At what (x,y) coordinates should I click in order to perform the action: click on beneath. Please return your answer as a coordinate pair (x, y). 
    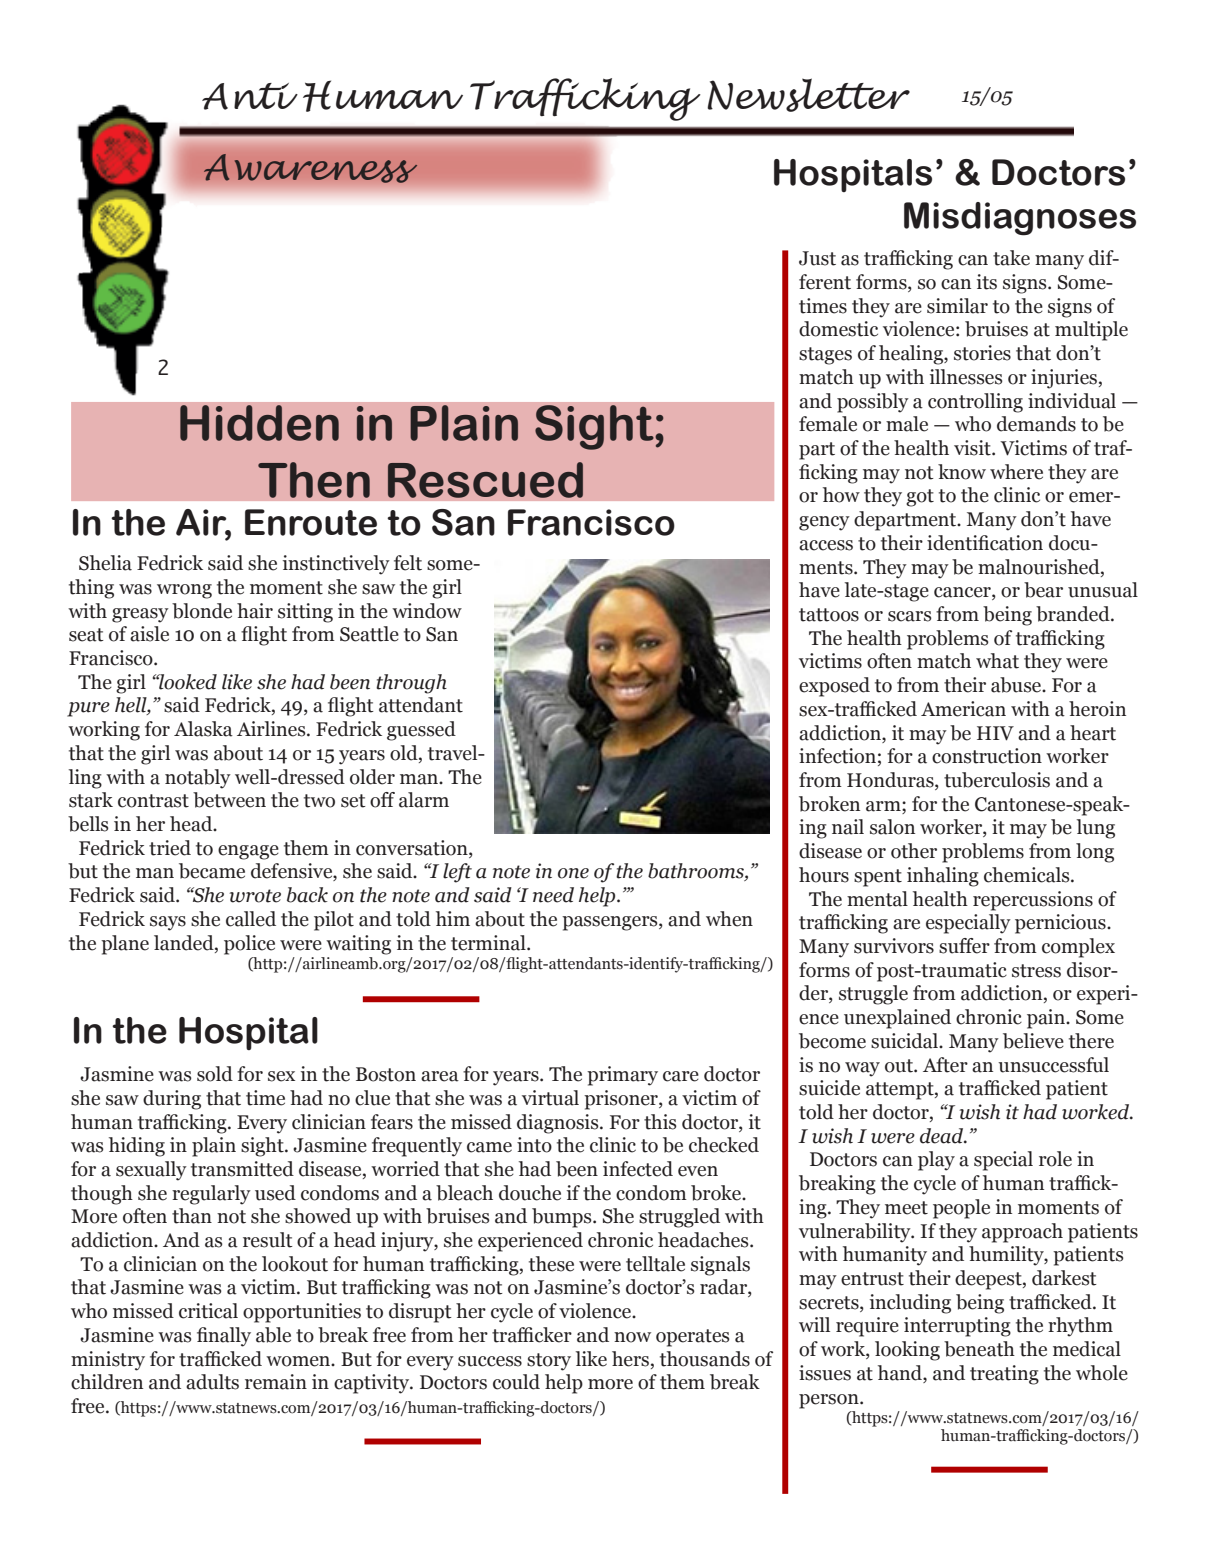
    Looking at the image, I should click on (979, 1349).
